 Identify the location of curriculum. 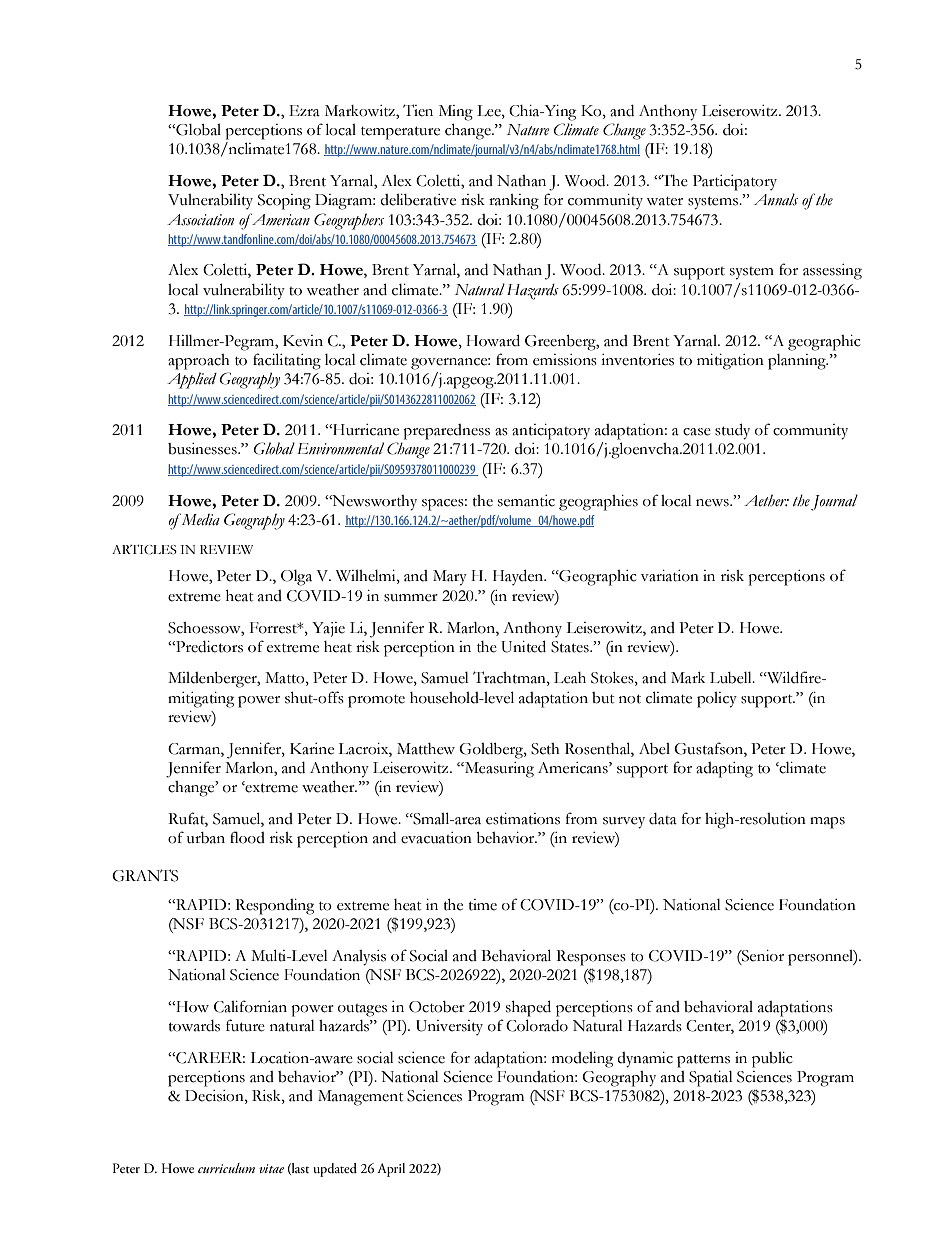
(226, 1168).
